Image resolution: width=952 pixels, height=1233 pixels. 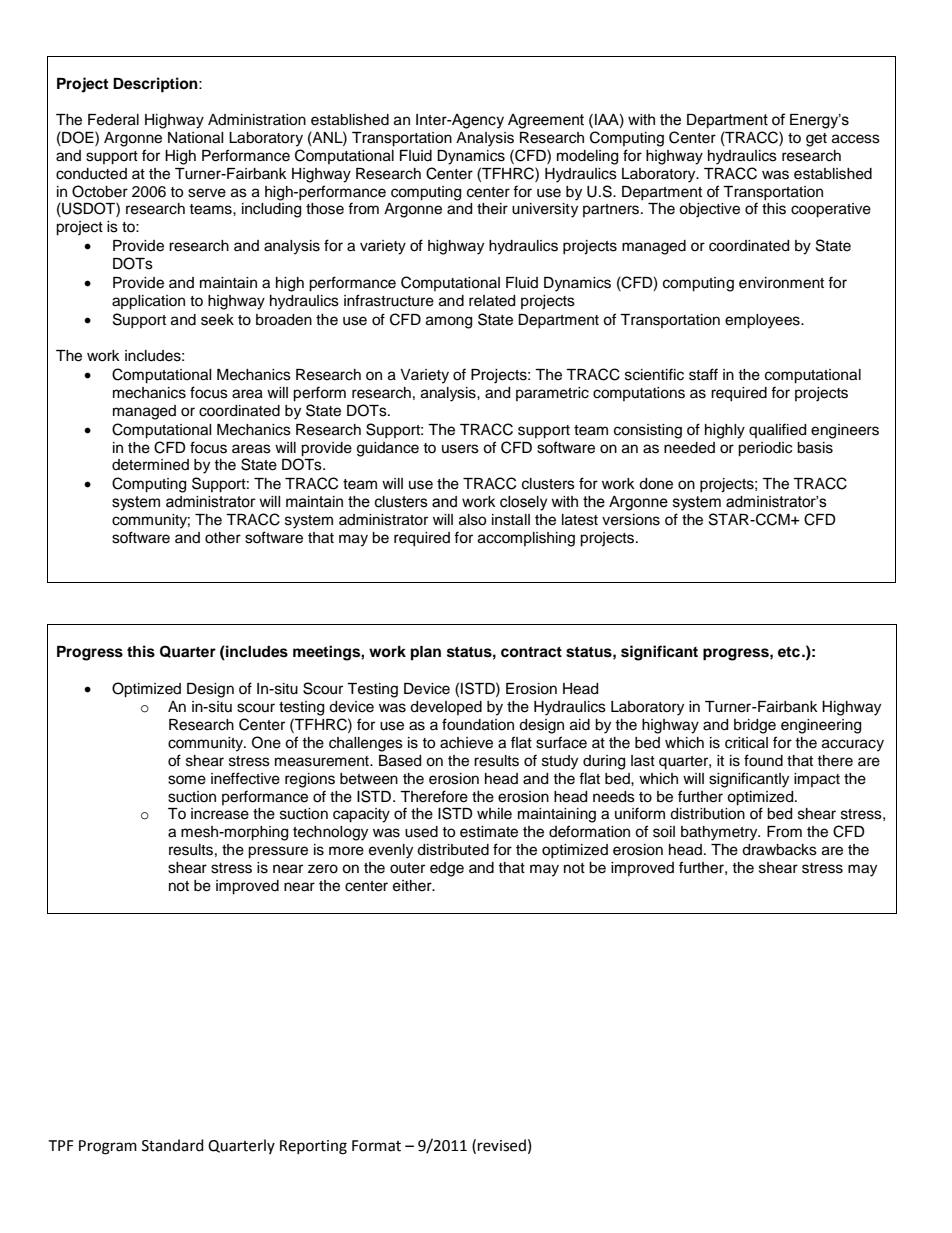 I want to click on determined, so click(x=150, y=465).
